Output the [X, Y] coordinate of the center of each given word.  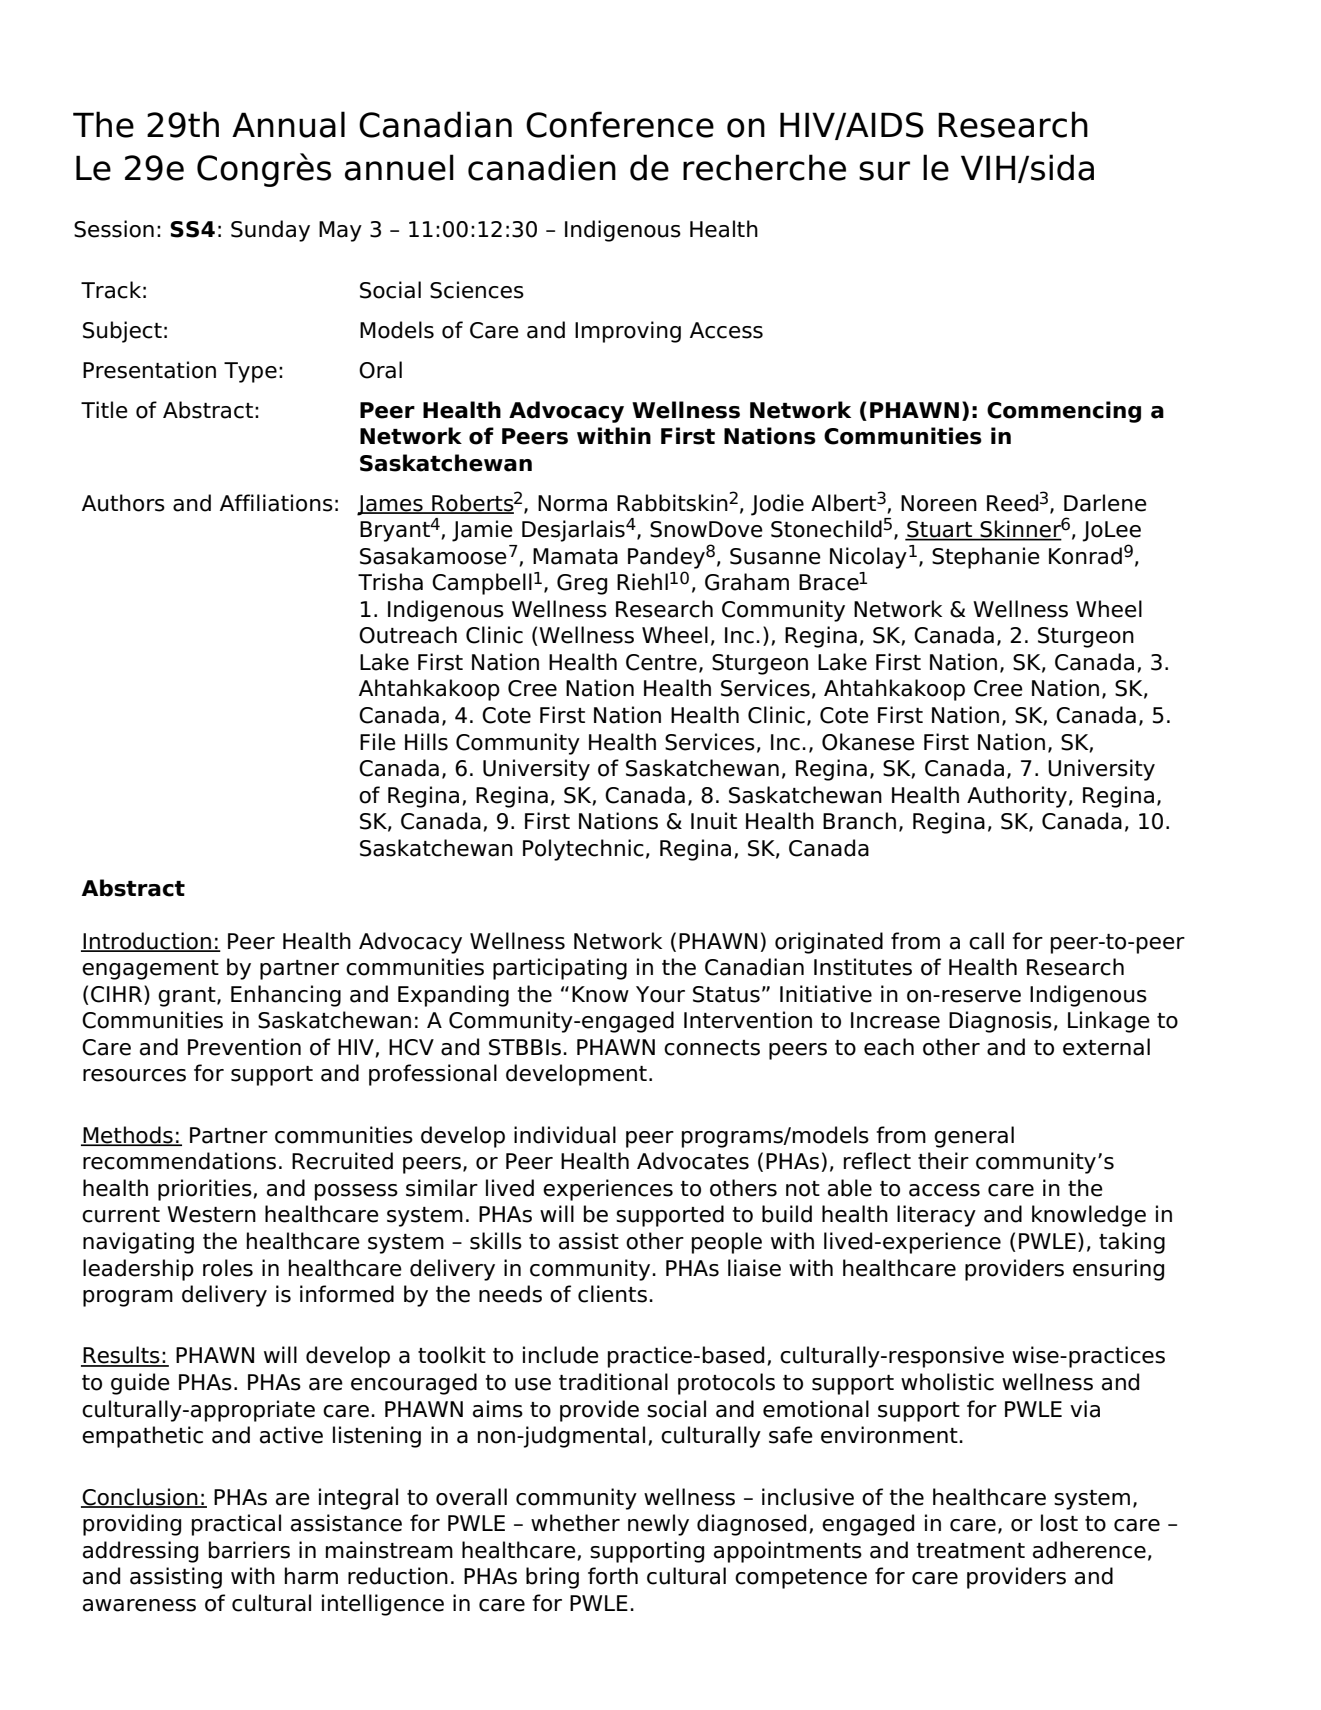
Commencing [1064, 412]
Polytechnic [583, 850]
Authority [1017, 797]
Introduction [147, 941]
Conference [620, 124]
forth [613, 1576]
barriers [249, 1550]
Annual [288, 124]
